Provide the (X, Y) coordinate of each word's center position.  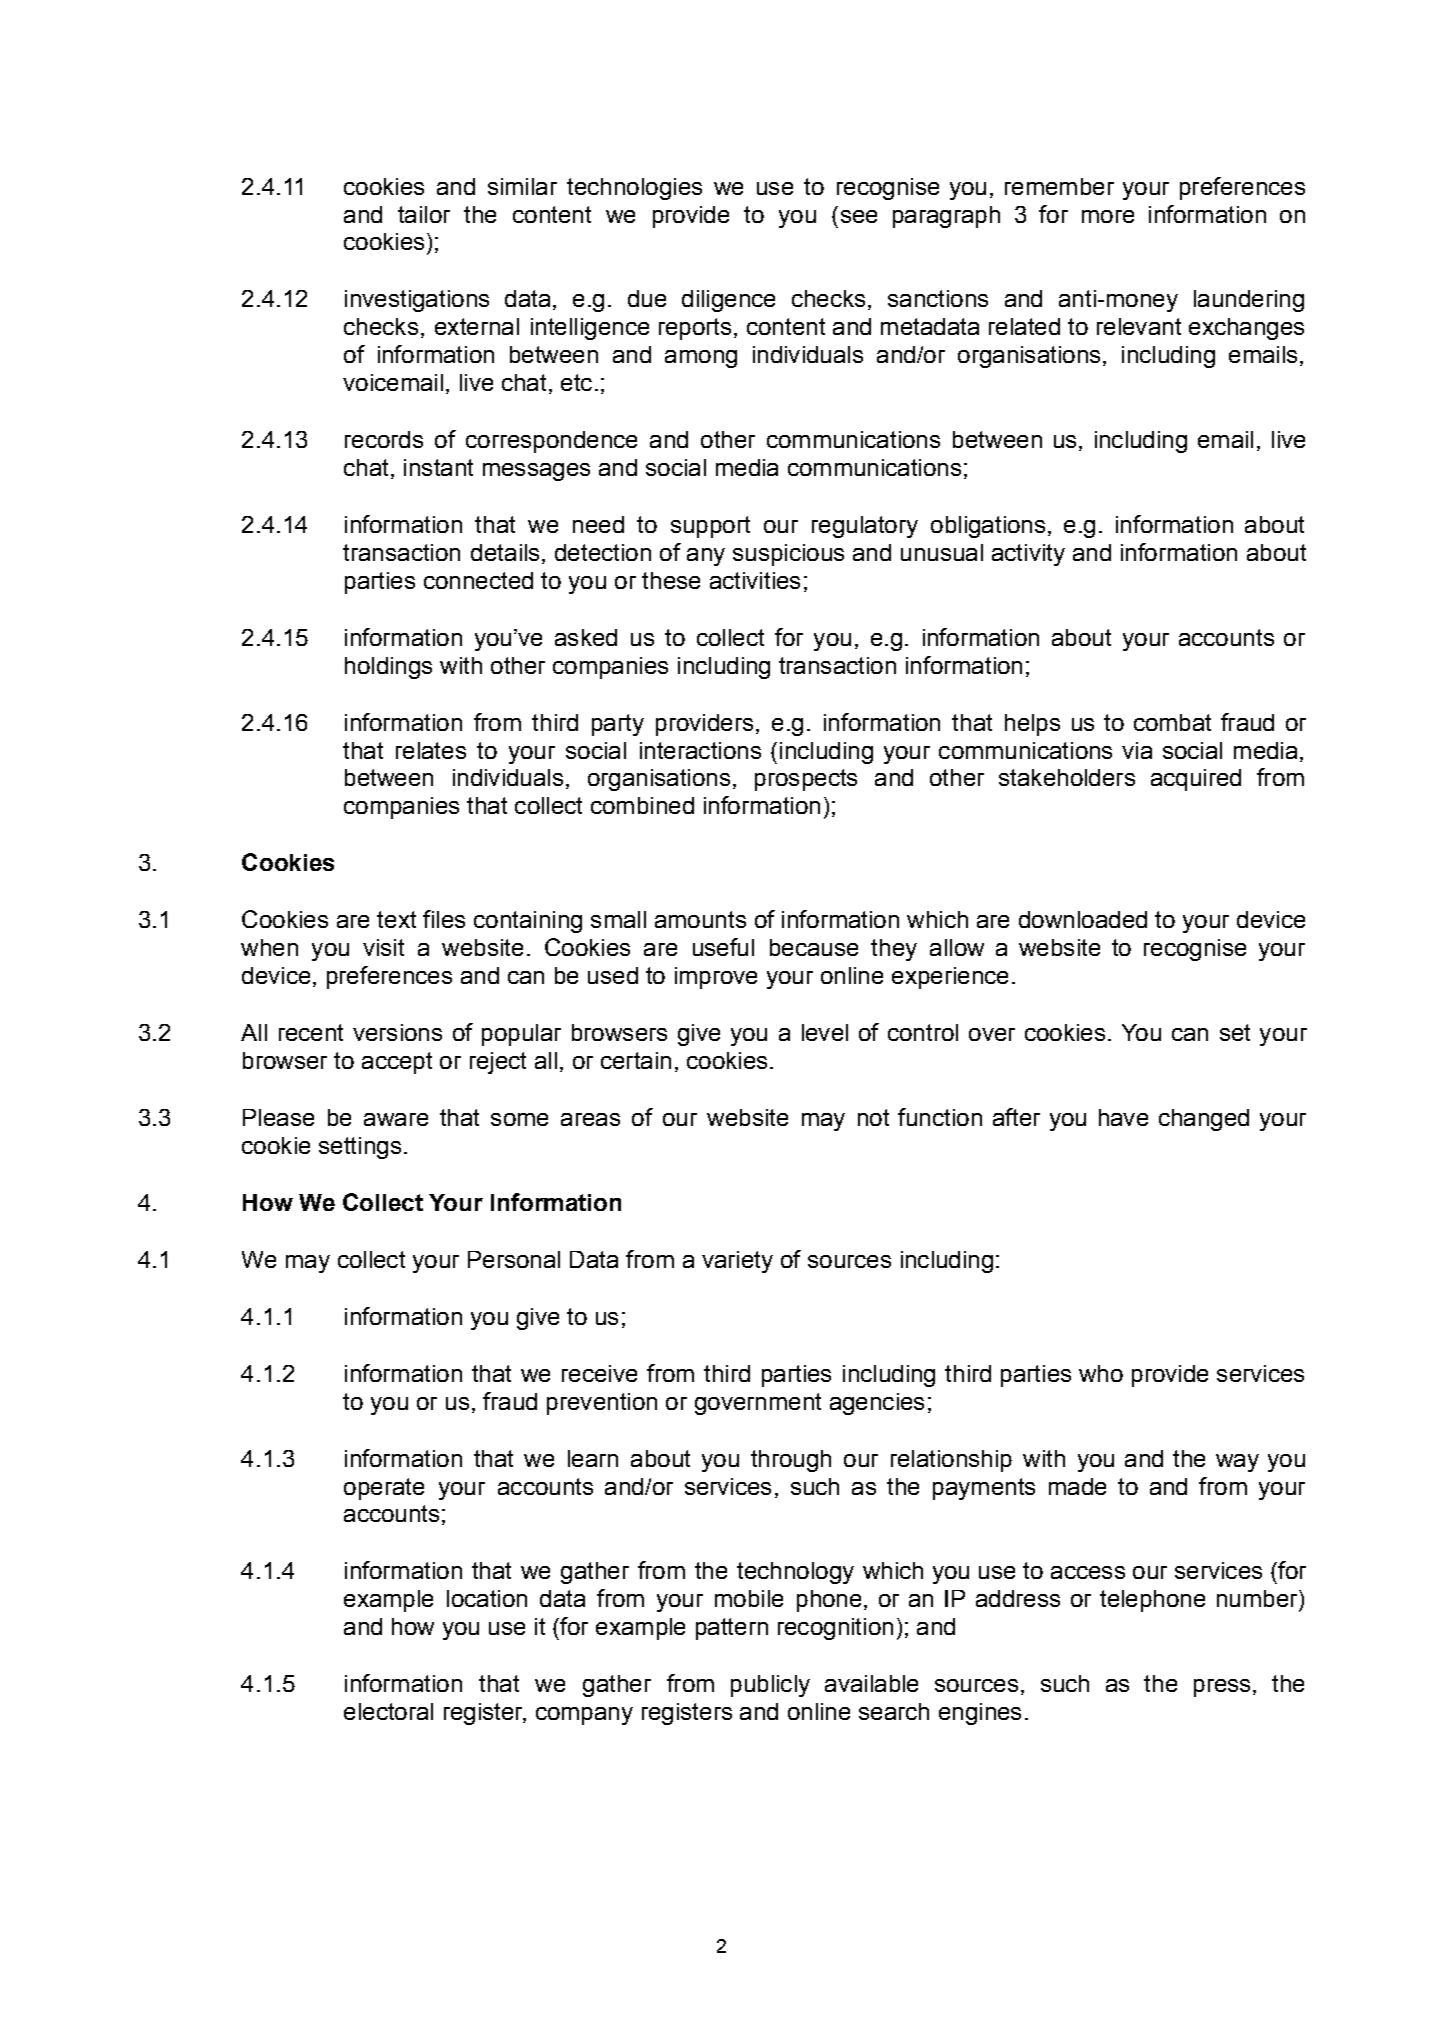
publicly (770, 1686)
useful (723, 947)
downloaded (1083, 919)
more (1108, 216)
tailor (424, 214)
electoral (388, 1711)
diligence (728, 301)
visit (383, 947)
